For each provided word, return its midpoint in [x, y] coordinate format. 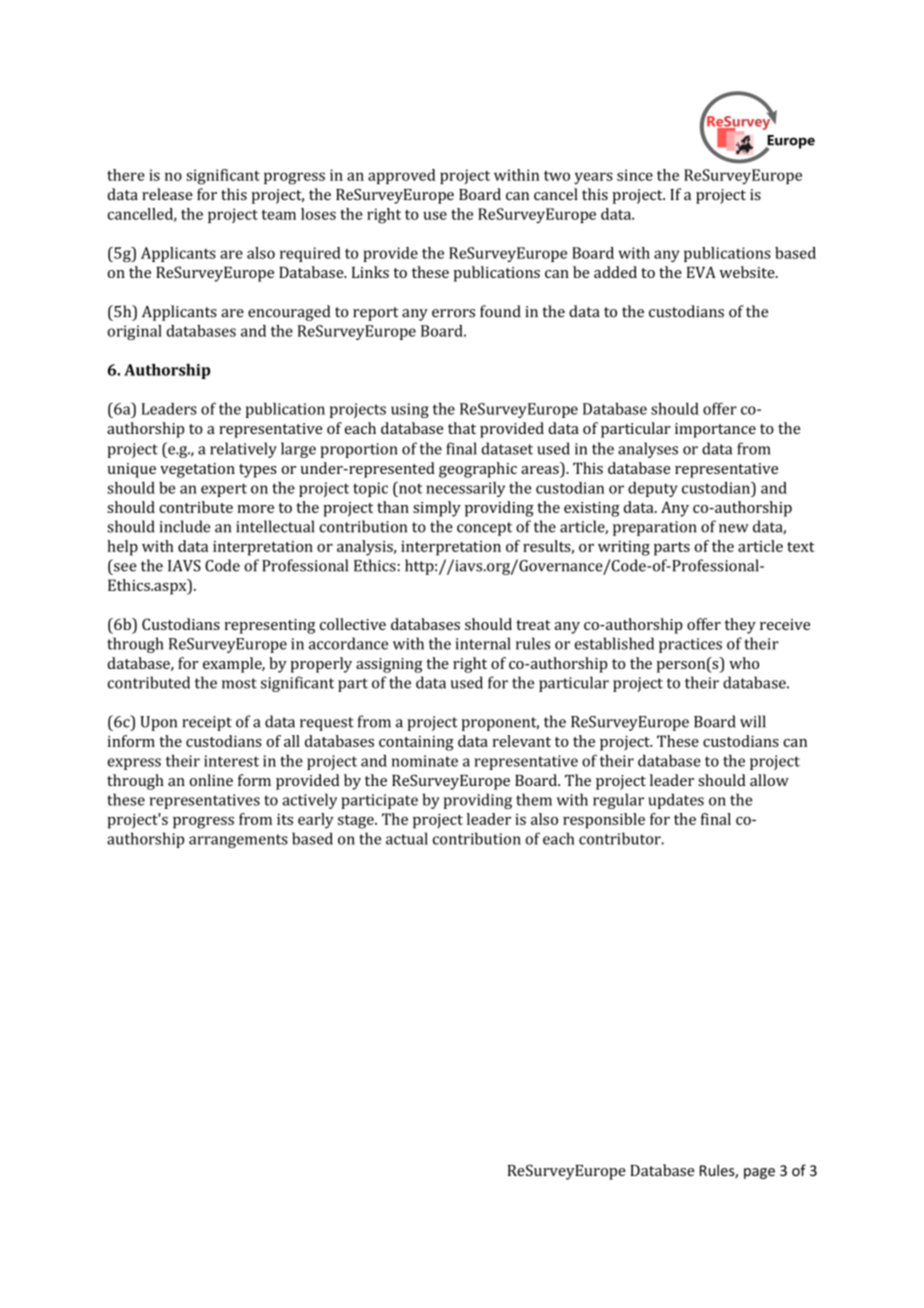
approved [401, 176]
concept [484, 529]
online [211, 780]
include [184, 526]
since [635, 175]
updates [676, 801]
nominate [425, 761]
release [167, 194]
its [285, 819]
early [316, 821]
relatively [243, 450]
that [462, 428]
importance [715, 430]
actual [407, 838]
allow [769, 780]
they [740, 626]
